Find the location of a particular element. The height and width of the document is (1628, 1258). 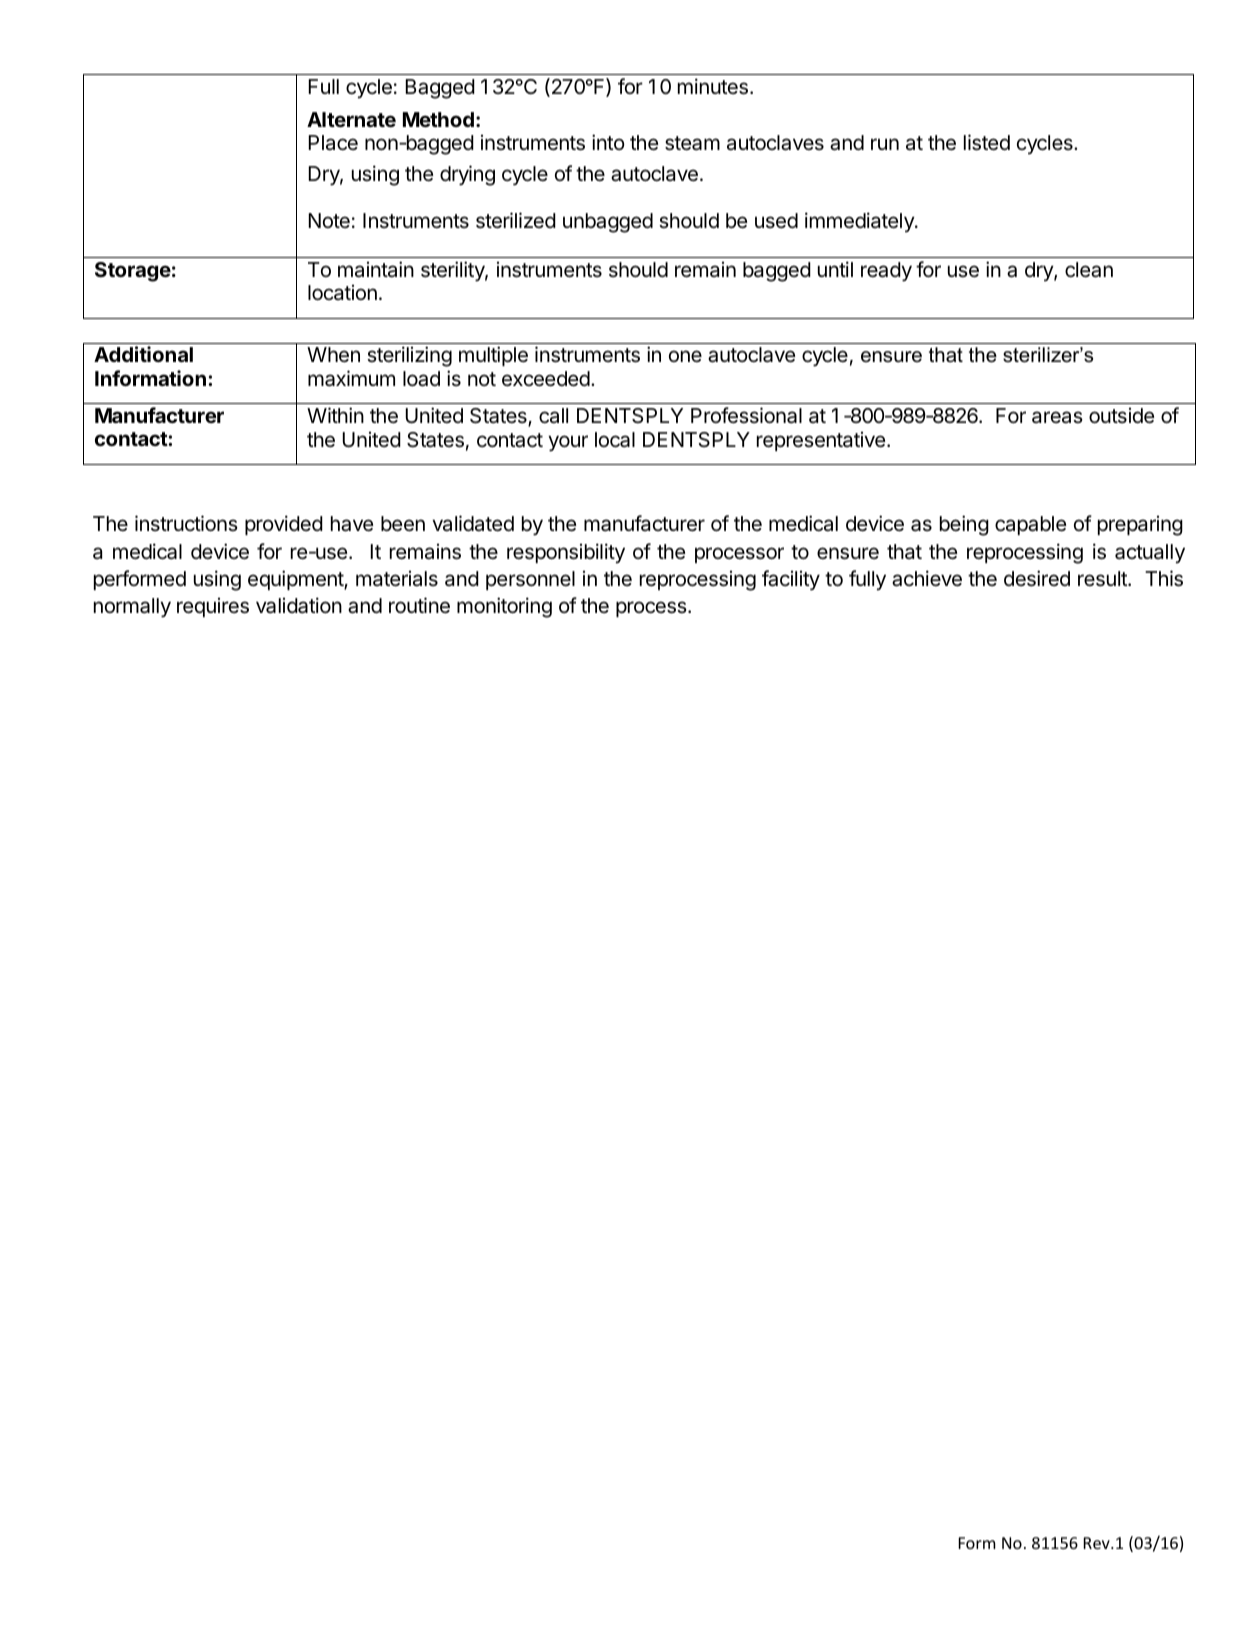

Alternate is located at coordinates (351, 119).
